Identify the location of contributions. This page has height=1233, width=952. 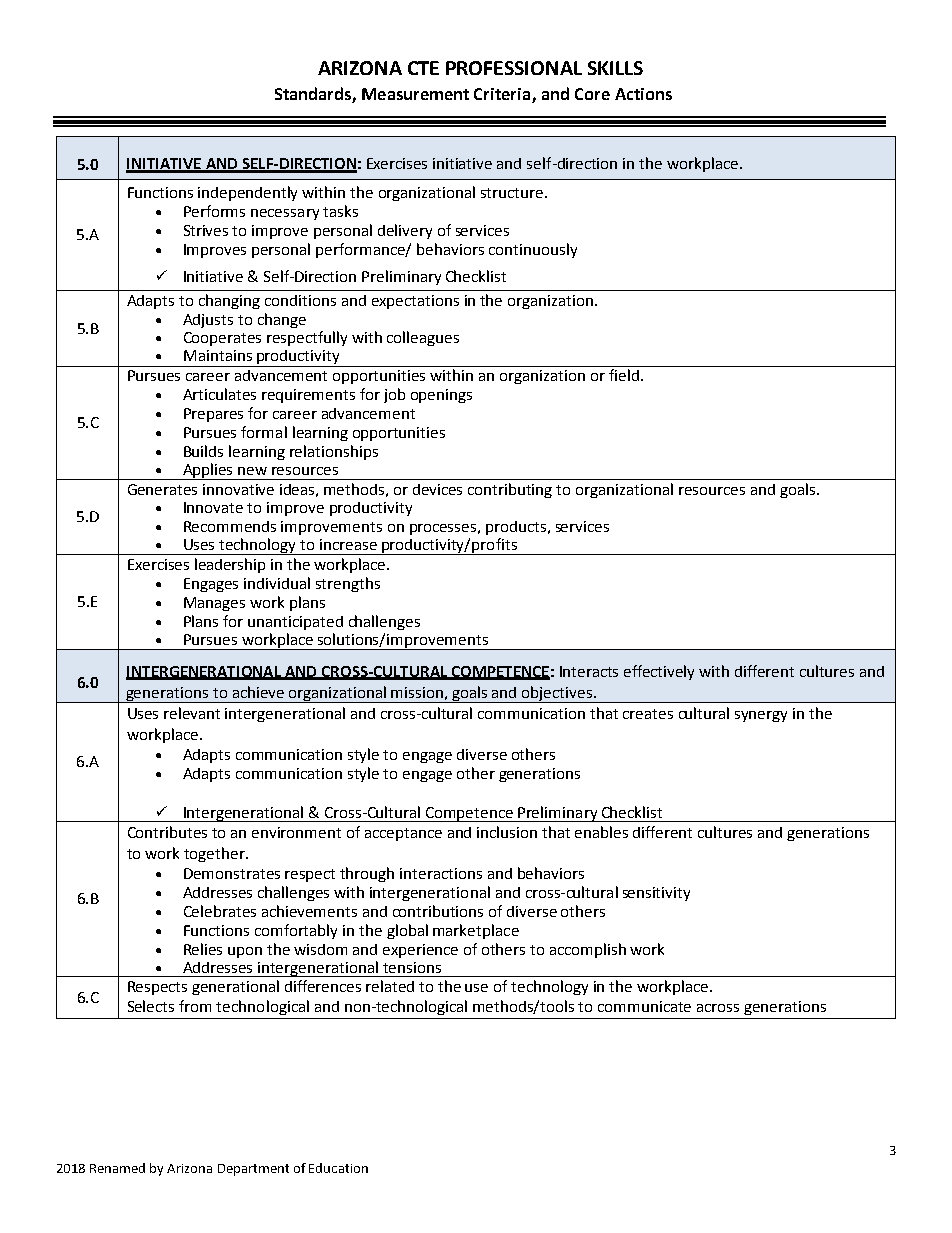
(438, 911).
